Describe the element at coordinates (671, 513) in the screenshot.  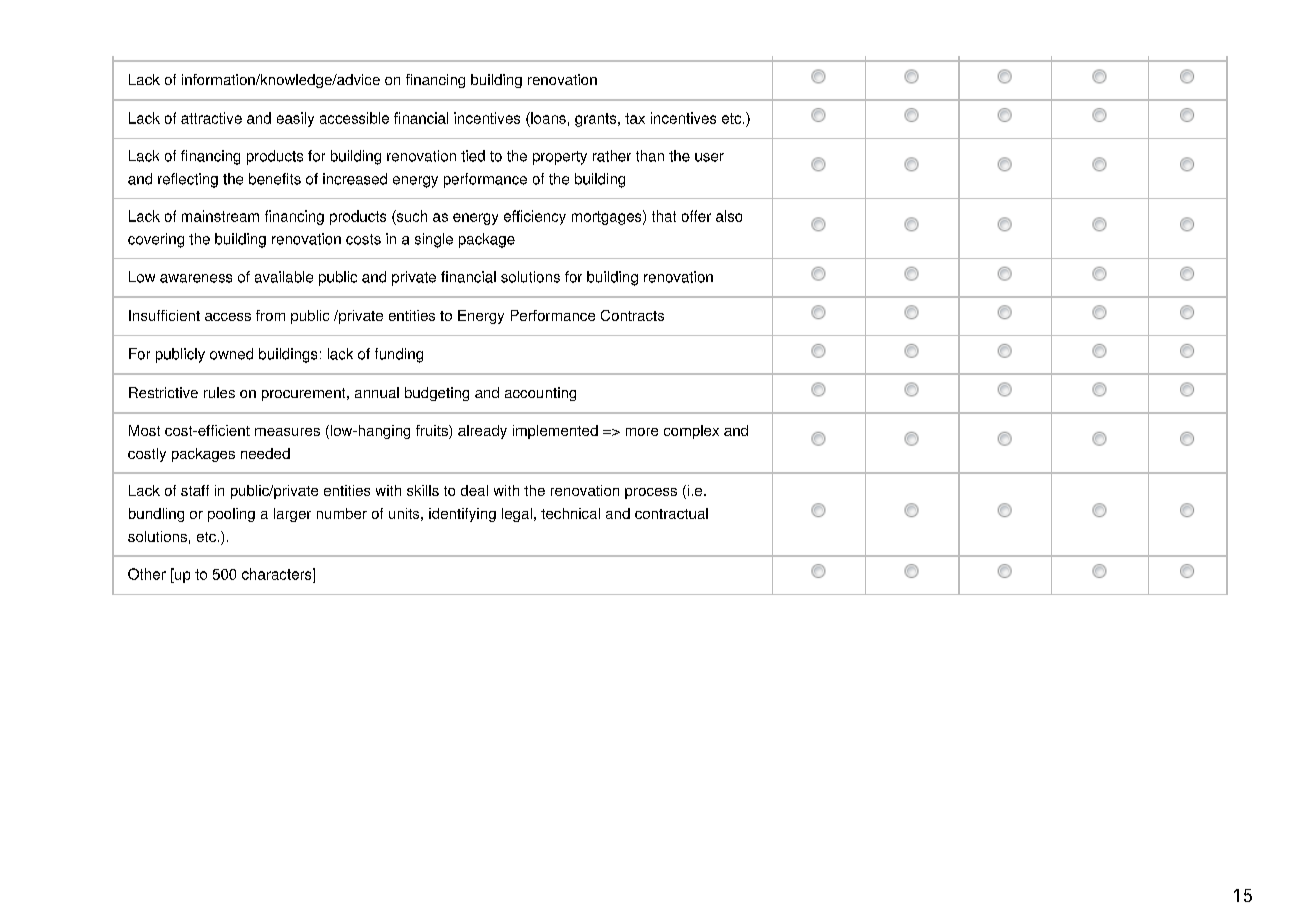
I see `contractual` at that location.
